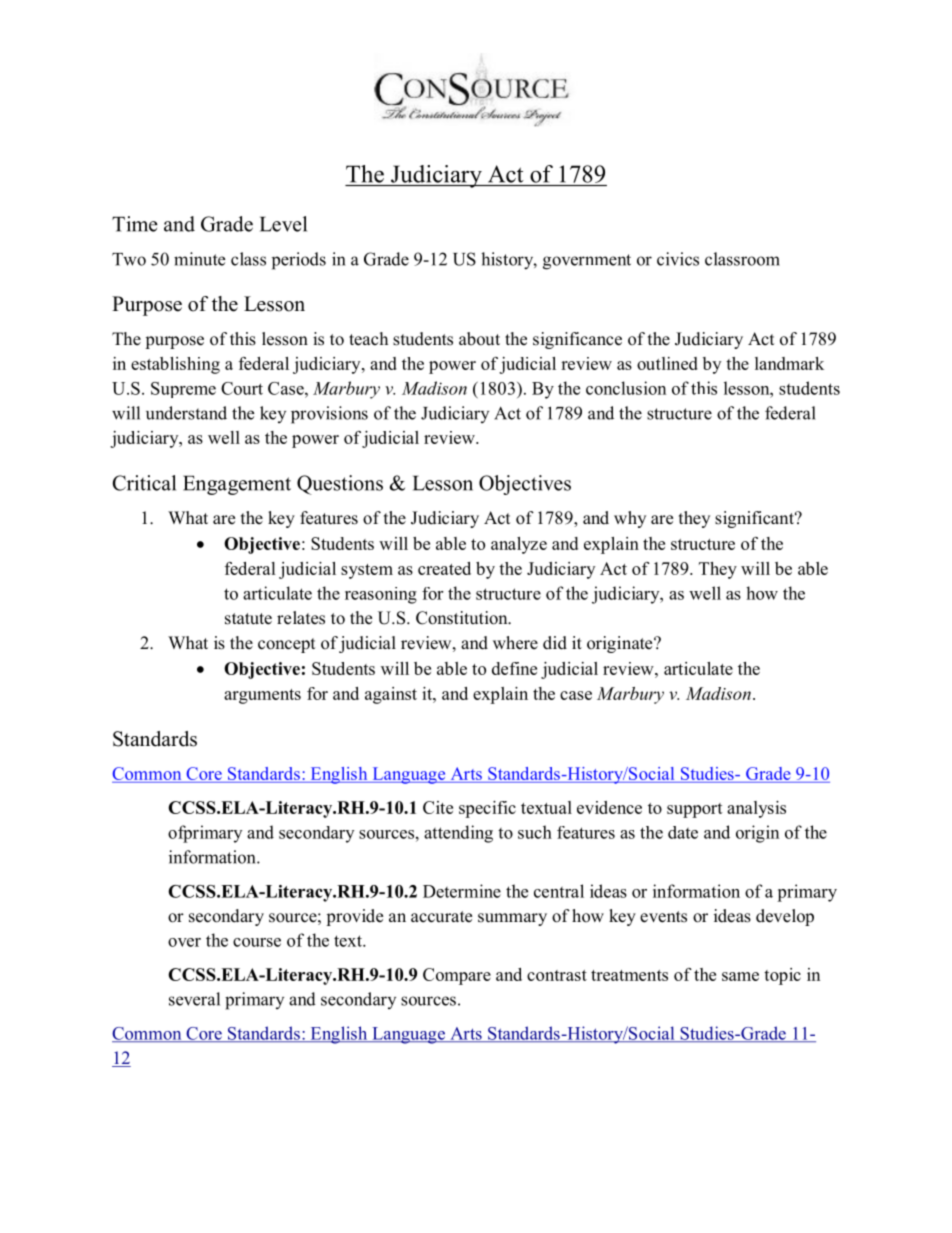 The image size is (952, 1233). I want to click on provisions, so click(329, 415).
